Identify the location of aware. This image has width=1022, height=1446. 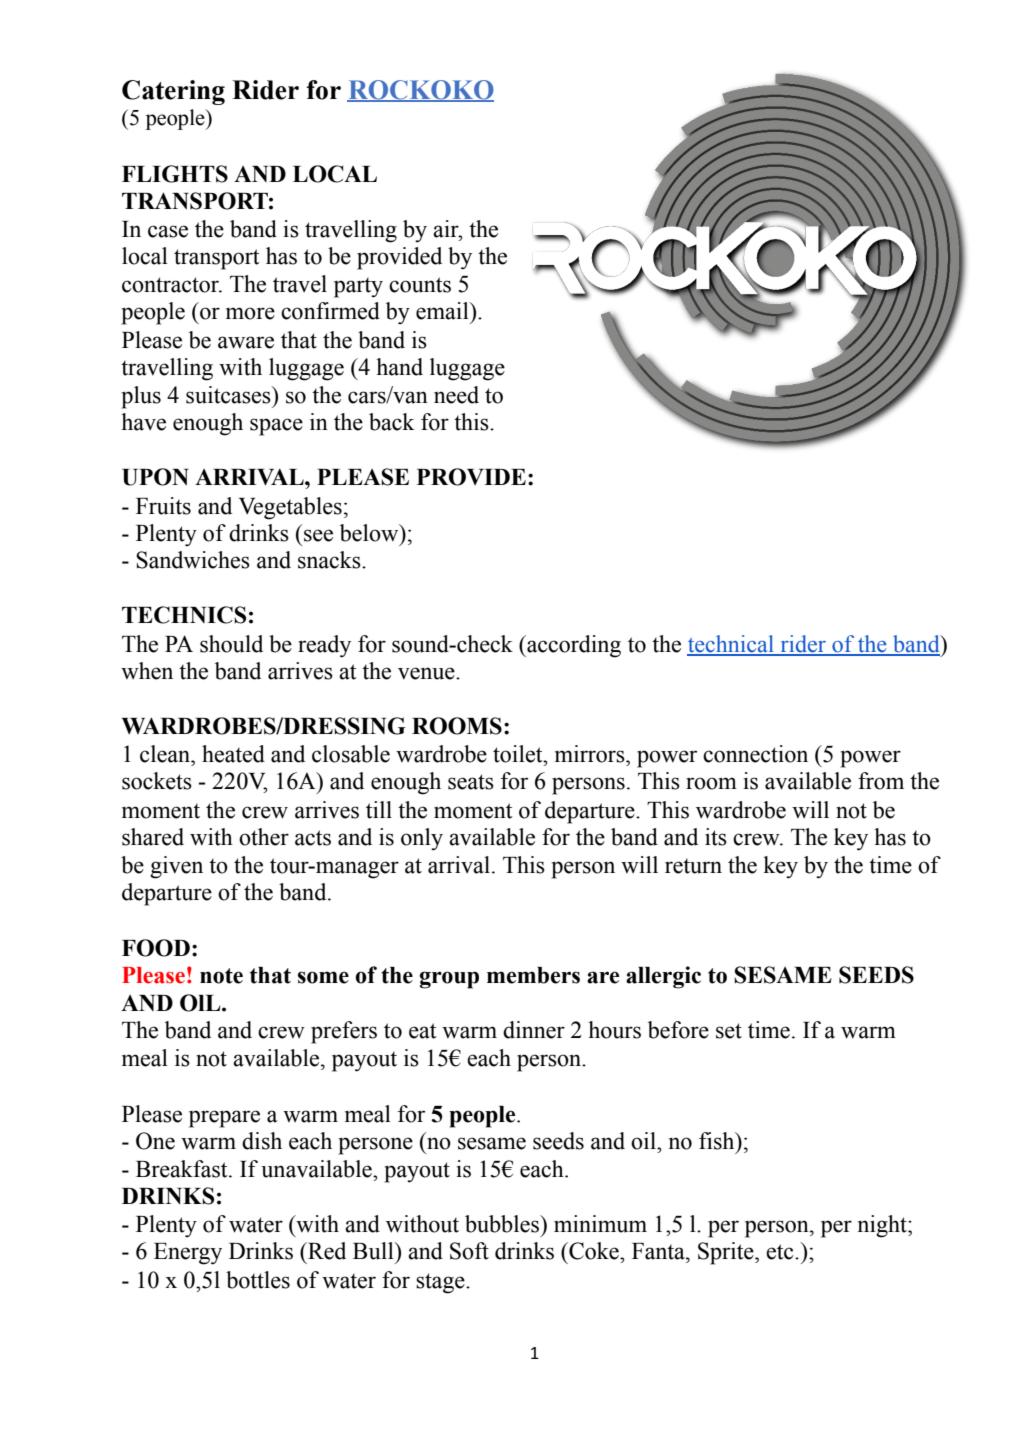
(246, 342).
